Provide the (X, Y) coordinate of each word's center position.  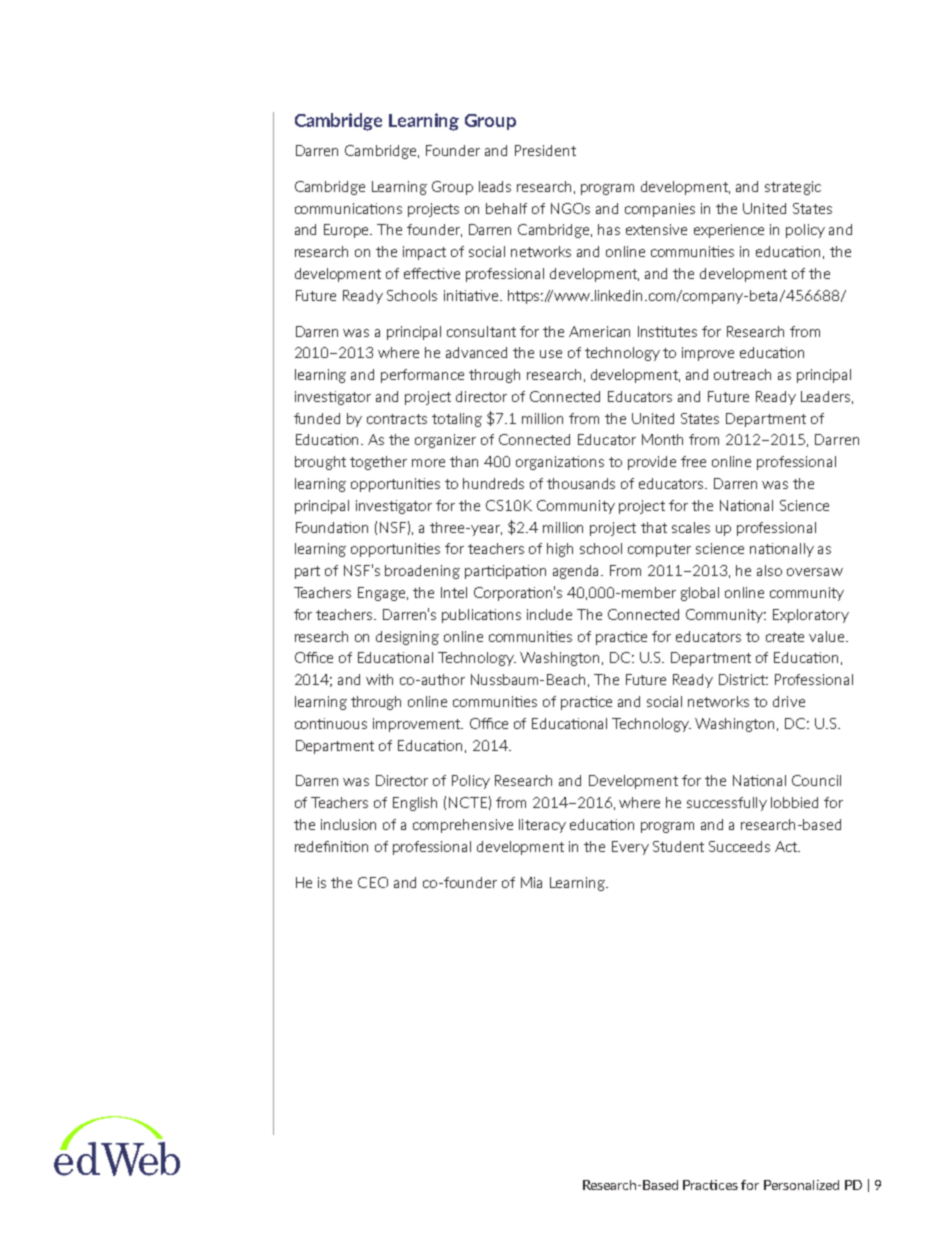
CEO (373, 882)
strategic (793, 188)
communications (348, 208)
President (545, 150)
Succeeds (739, 846)
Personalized (801, 1185)
